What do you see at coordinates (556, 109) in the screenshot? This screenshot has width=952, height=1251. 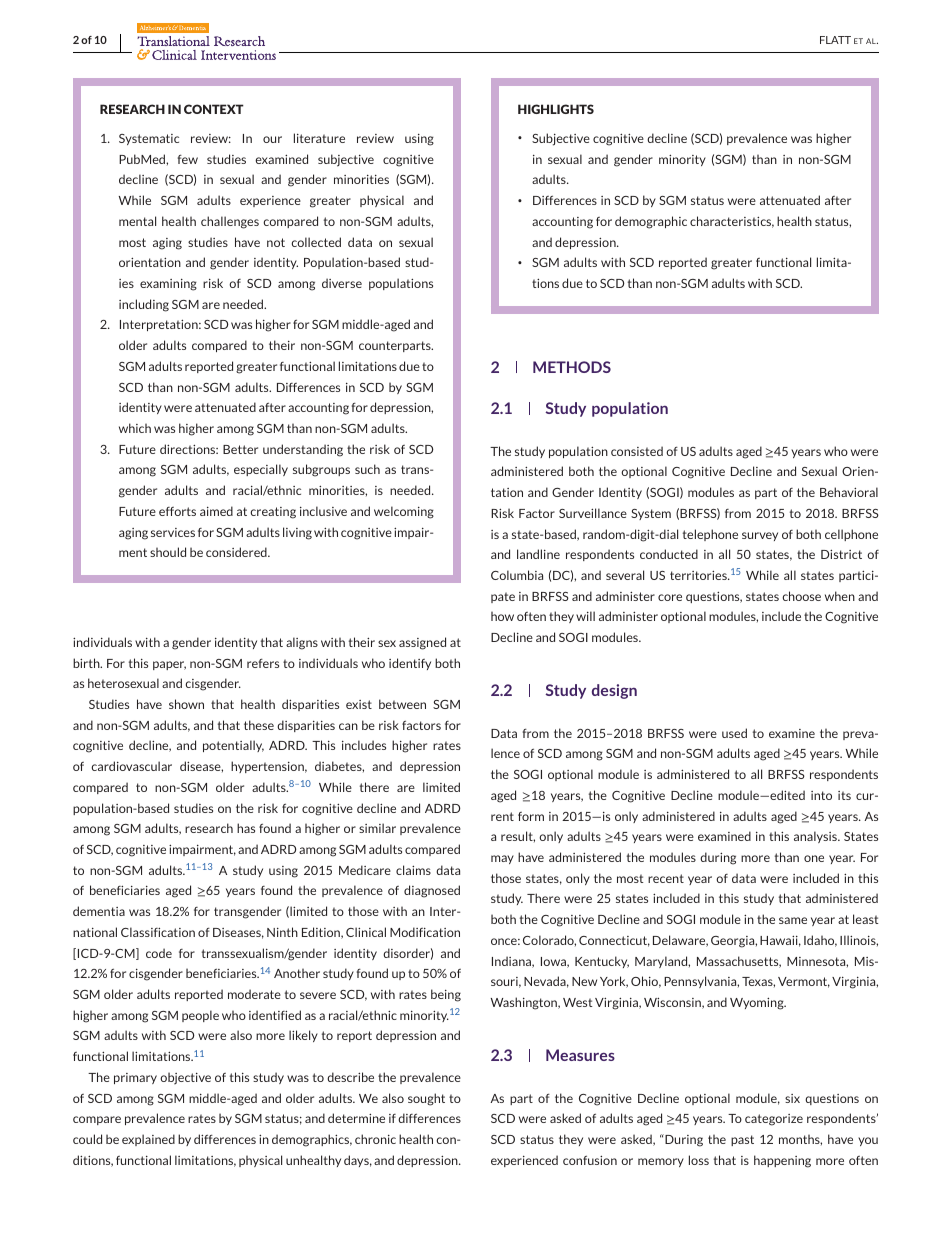 I see `HIGHLIGHTS` at bounding box center [556, 109].
